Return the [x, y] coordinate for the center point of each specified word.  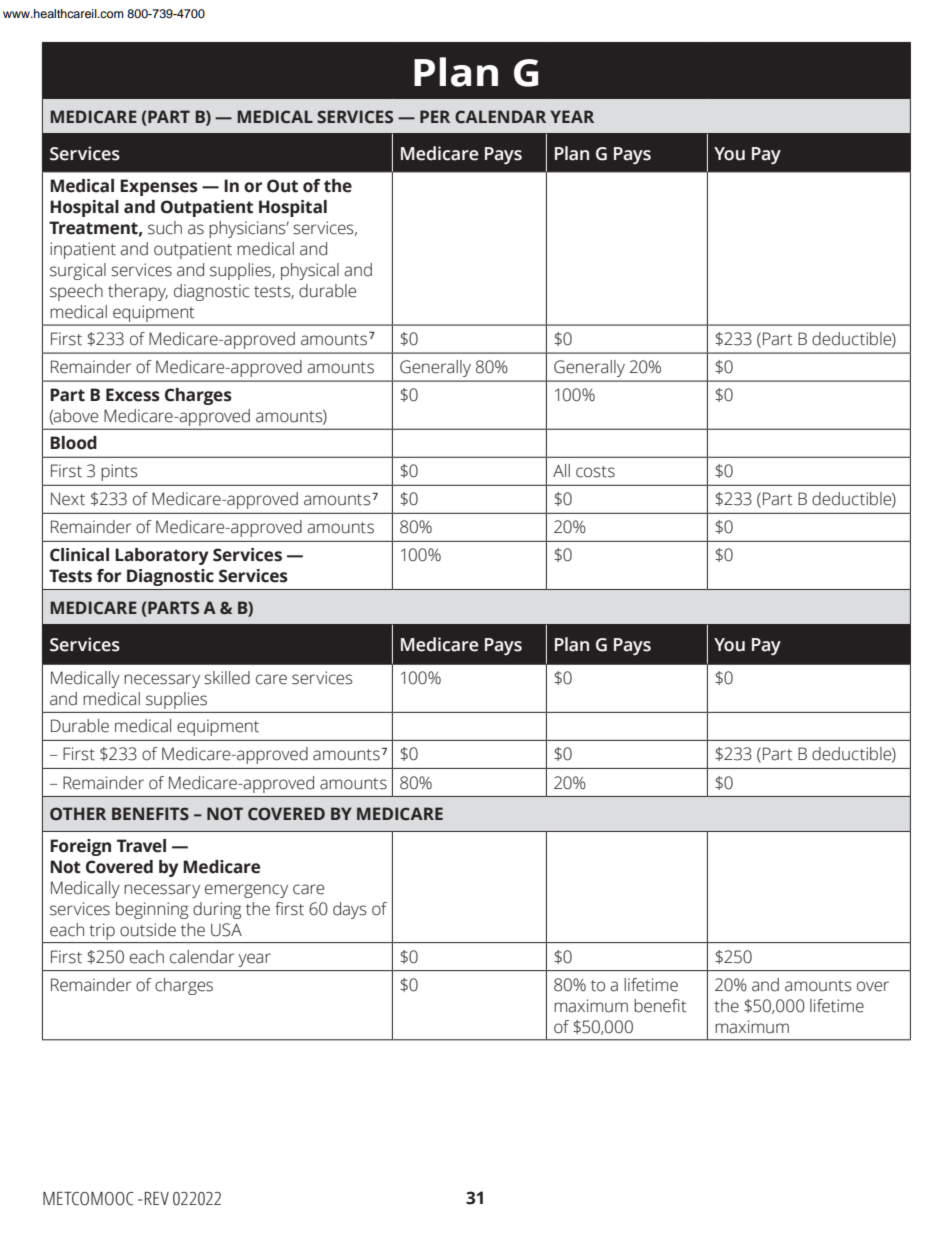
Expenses [159, 187]
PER [435, 116]
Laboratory [161, 556]
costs [595, 472]
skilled [227, 678]
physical [310, 271]
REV [157, 1198]
